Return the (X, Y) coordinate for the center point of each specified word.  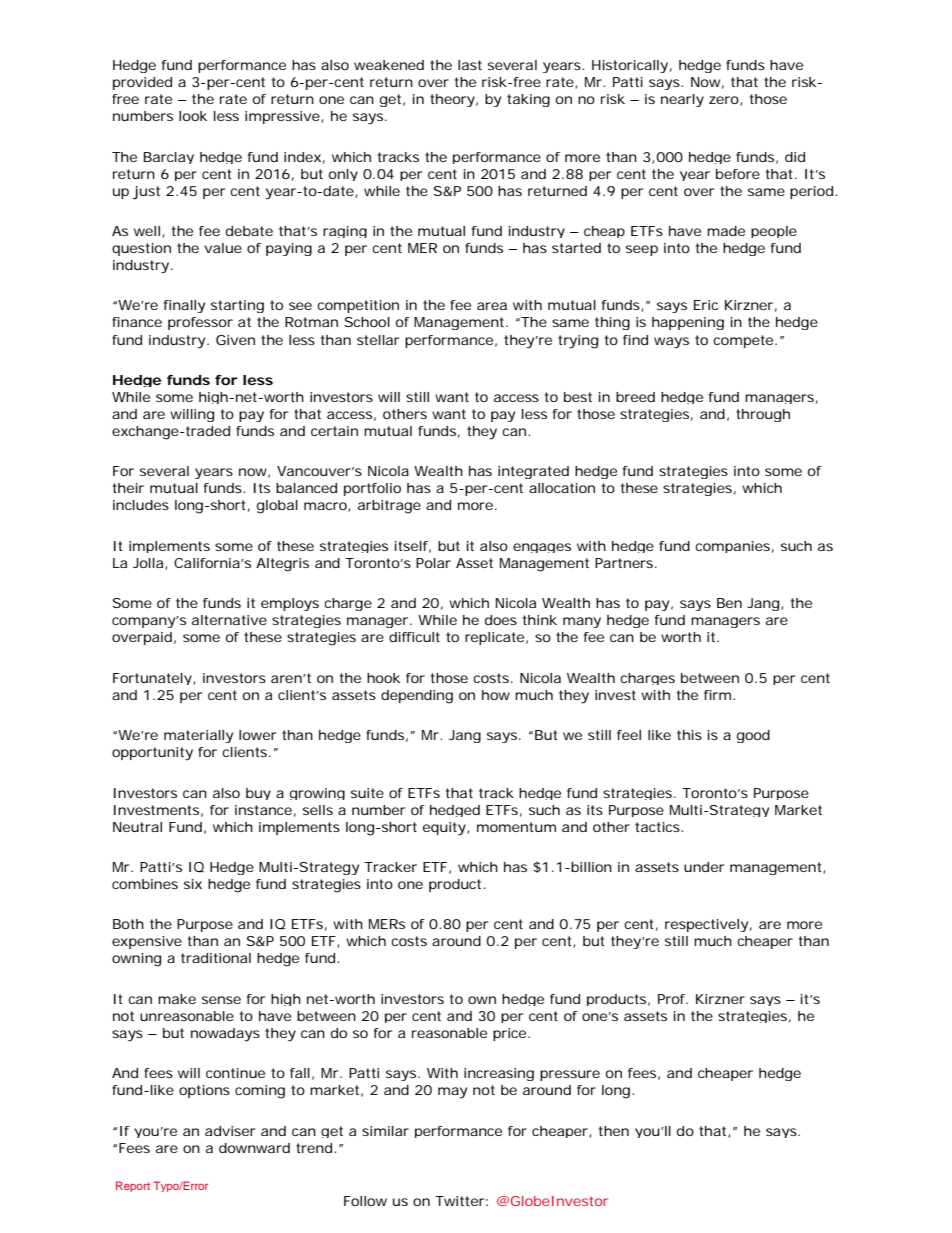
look (193, 116)
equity (445, 829)
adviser (230, 1131)
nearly (682, 100)
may (452, 1093)
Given (235, 340)
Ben (729, 603)
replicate (494, 638)
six (193, 884)
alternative (229, 620)
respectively (706, 925)
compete (743, 341)
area (492, 306)
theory (452, 100)
